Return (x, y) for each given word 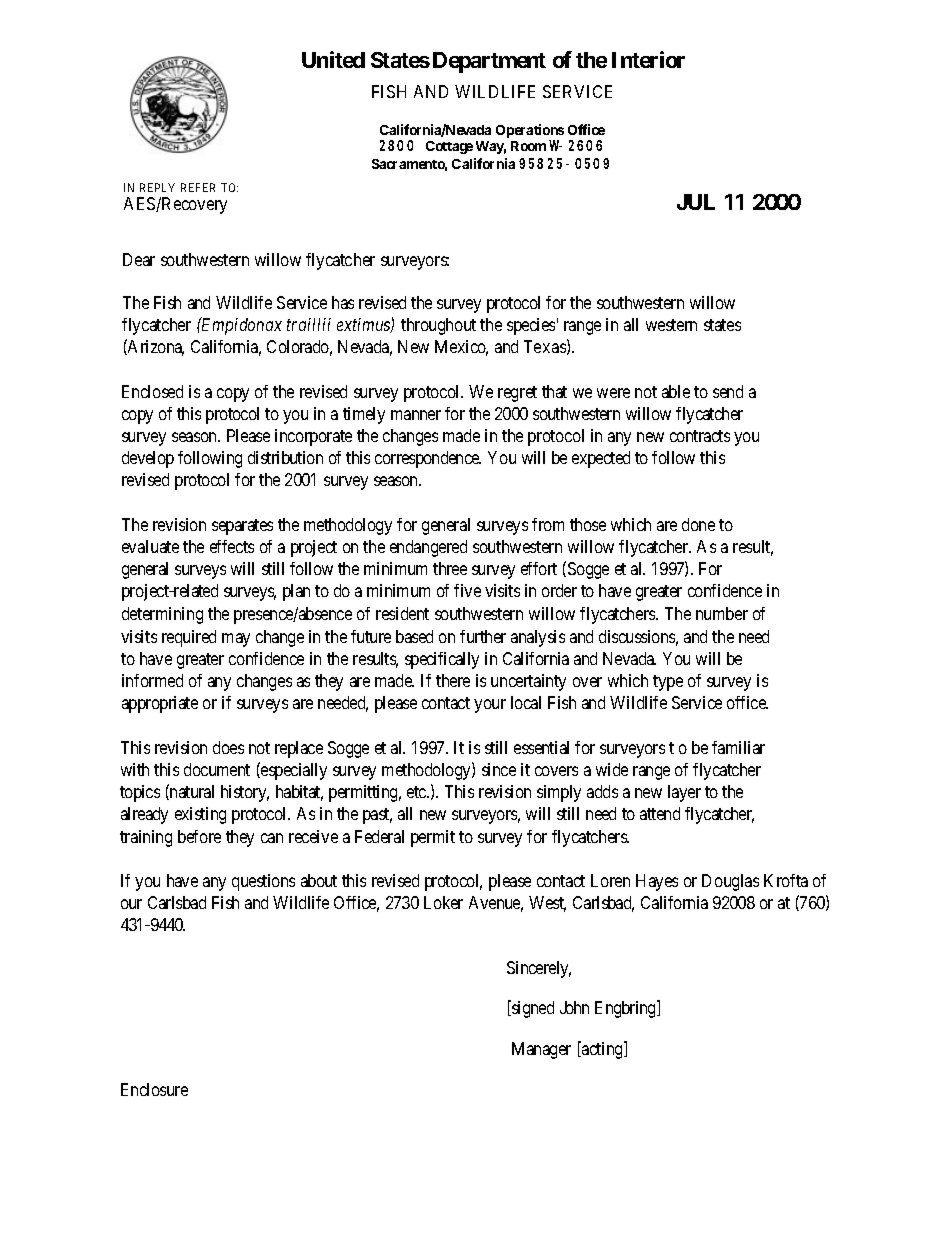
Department (489, 62)
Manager (541, 1050)
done (698, 524)
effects (232, 546)
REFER (198, 187)
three (450, 568)
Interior (648, 59)
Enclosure (154, 1089)
